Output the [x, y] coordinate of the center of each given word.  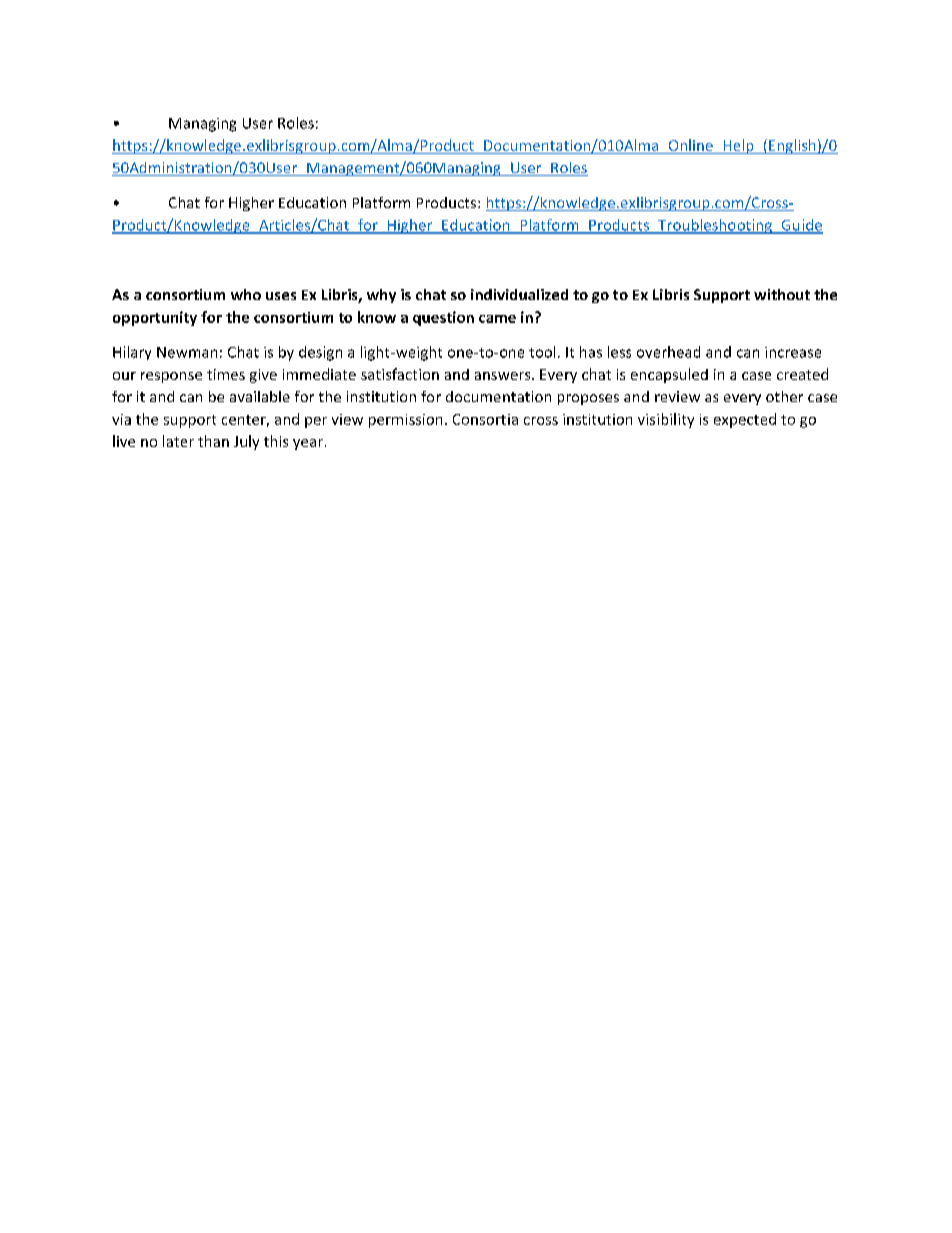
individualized [519, 294]
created [802, 374]
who [246, 294]
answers [504, 376]
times [226, 374]
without [782, 294]
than [213, 441]
